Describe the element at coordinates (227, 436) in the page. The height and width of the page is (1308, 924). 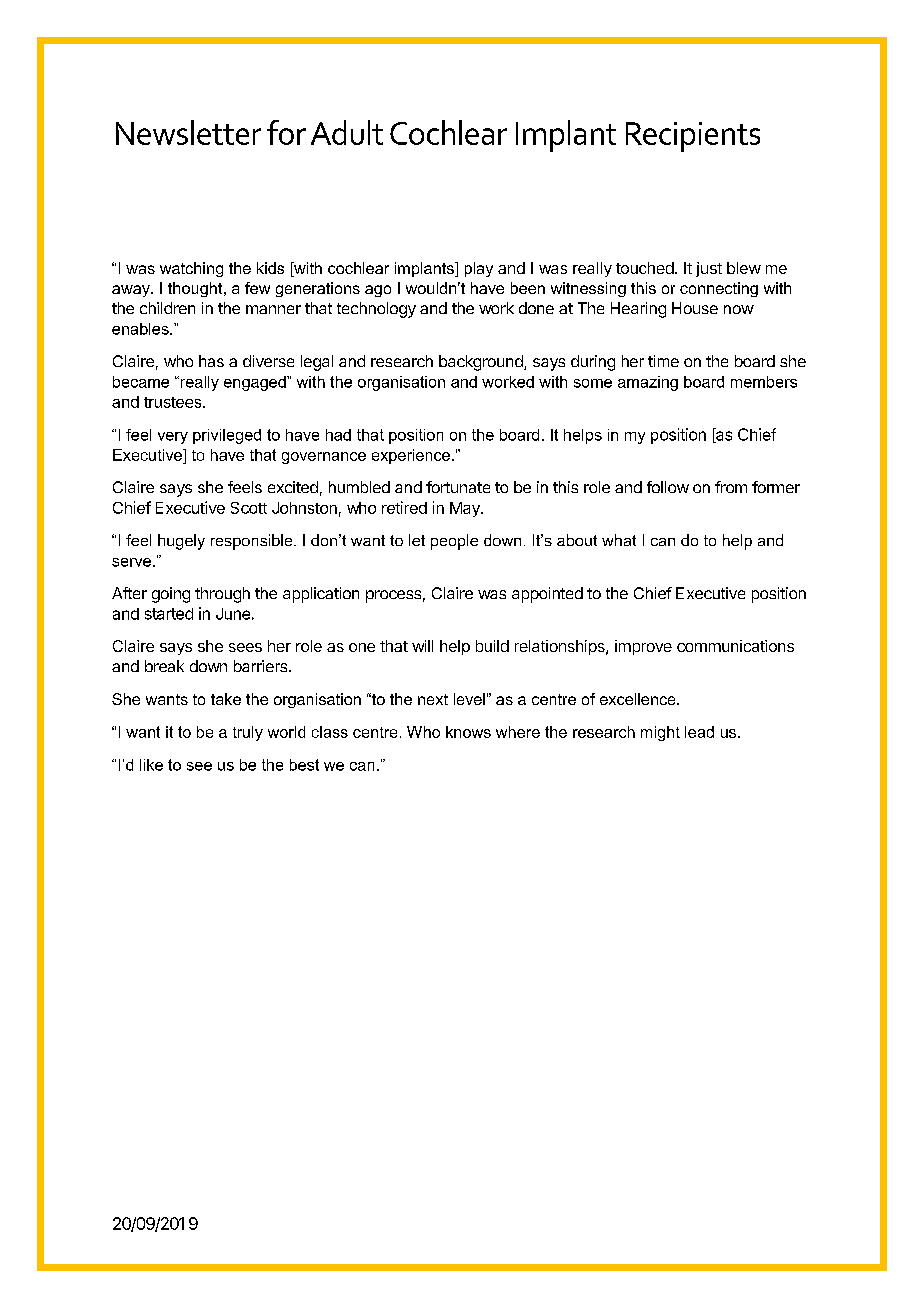
I see `privileged` at that location.
